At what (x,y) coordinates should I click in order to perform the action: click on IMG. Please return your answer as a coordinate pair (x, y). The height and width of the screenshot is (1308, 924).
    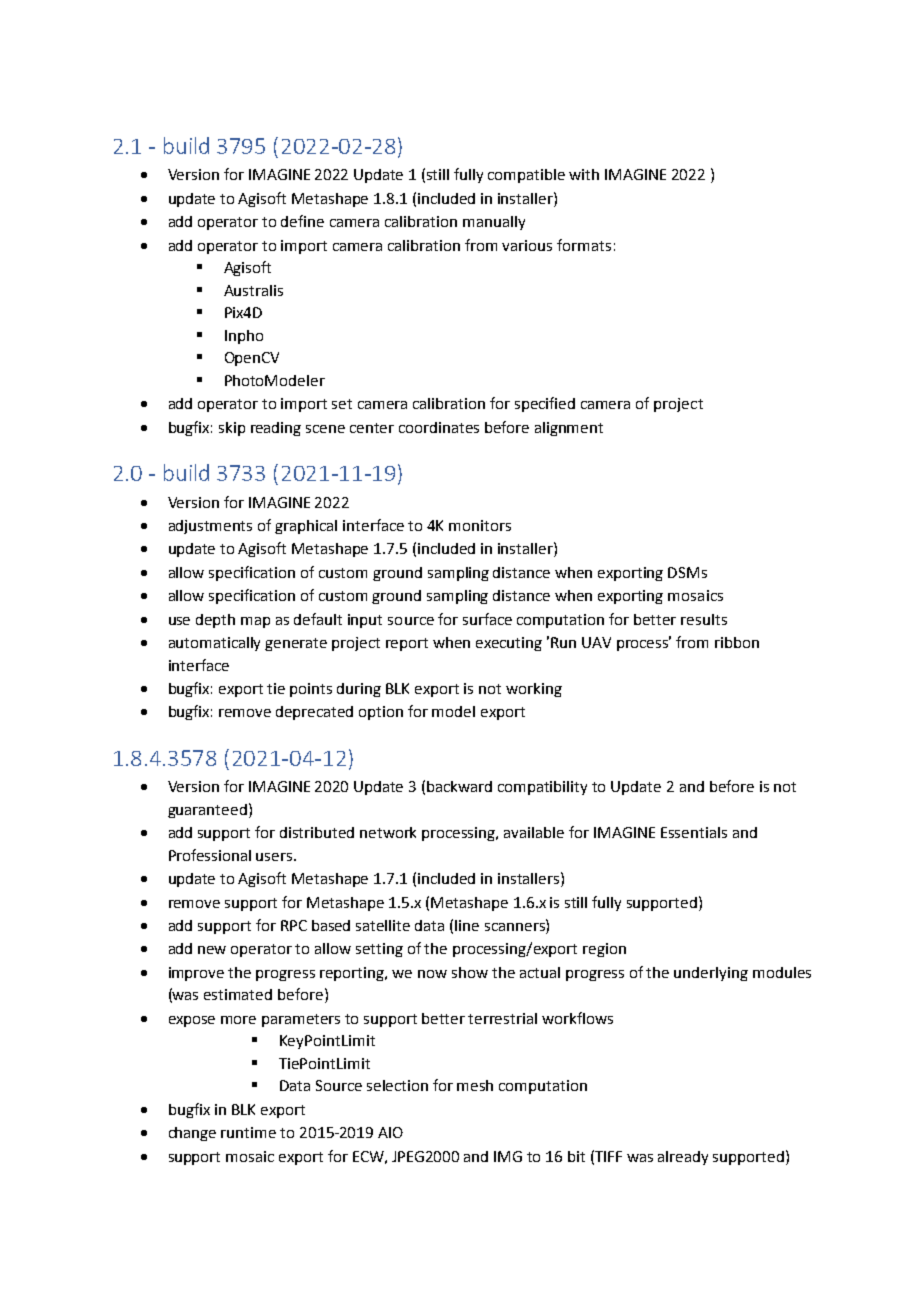
    Looking at the image, I should click on (508, 1156).
